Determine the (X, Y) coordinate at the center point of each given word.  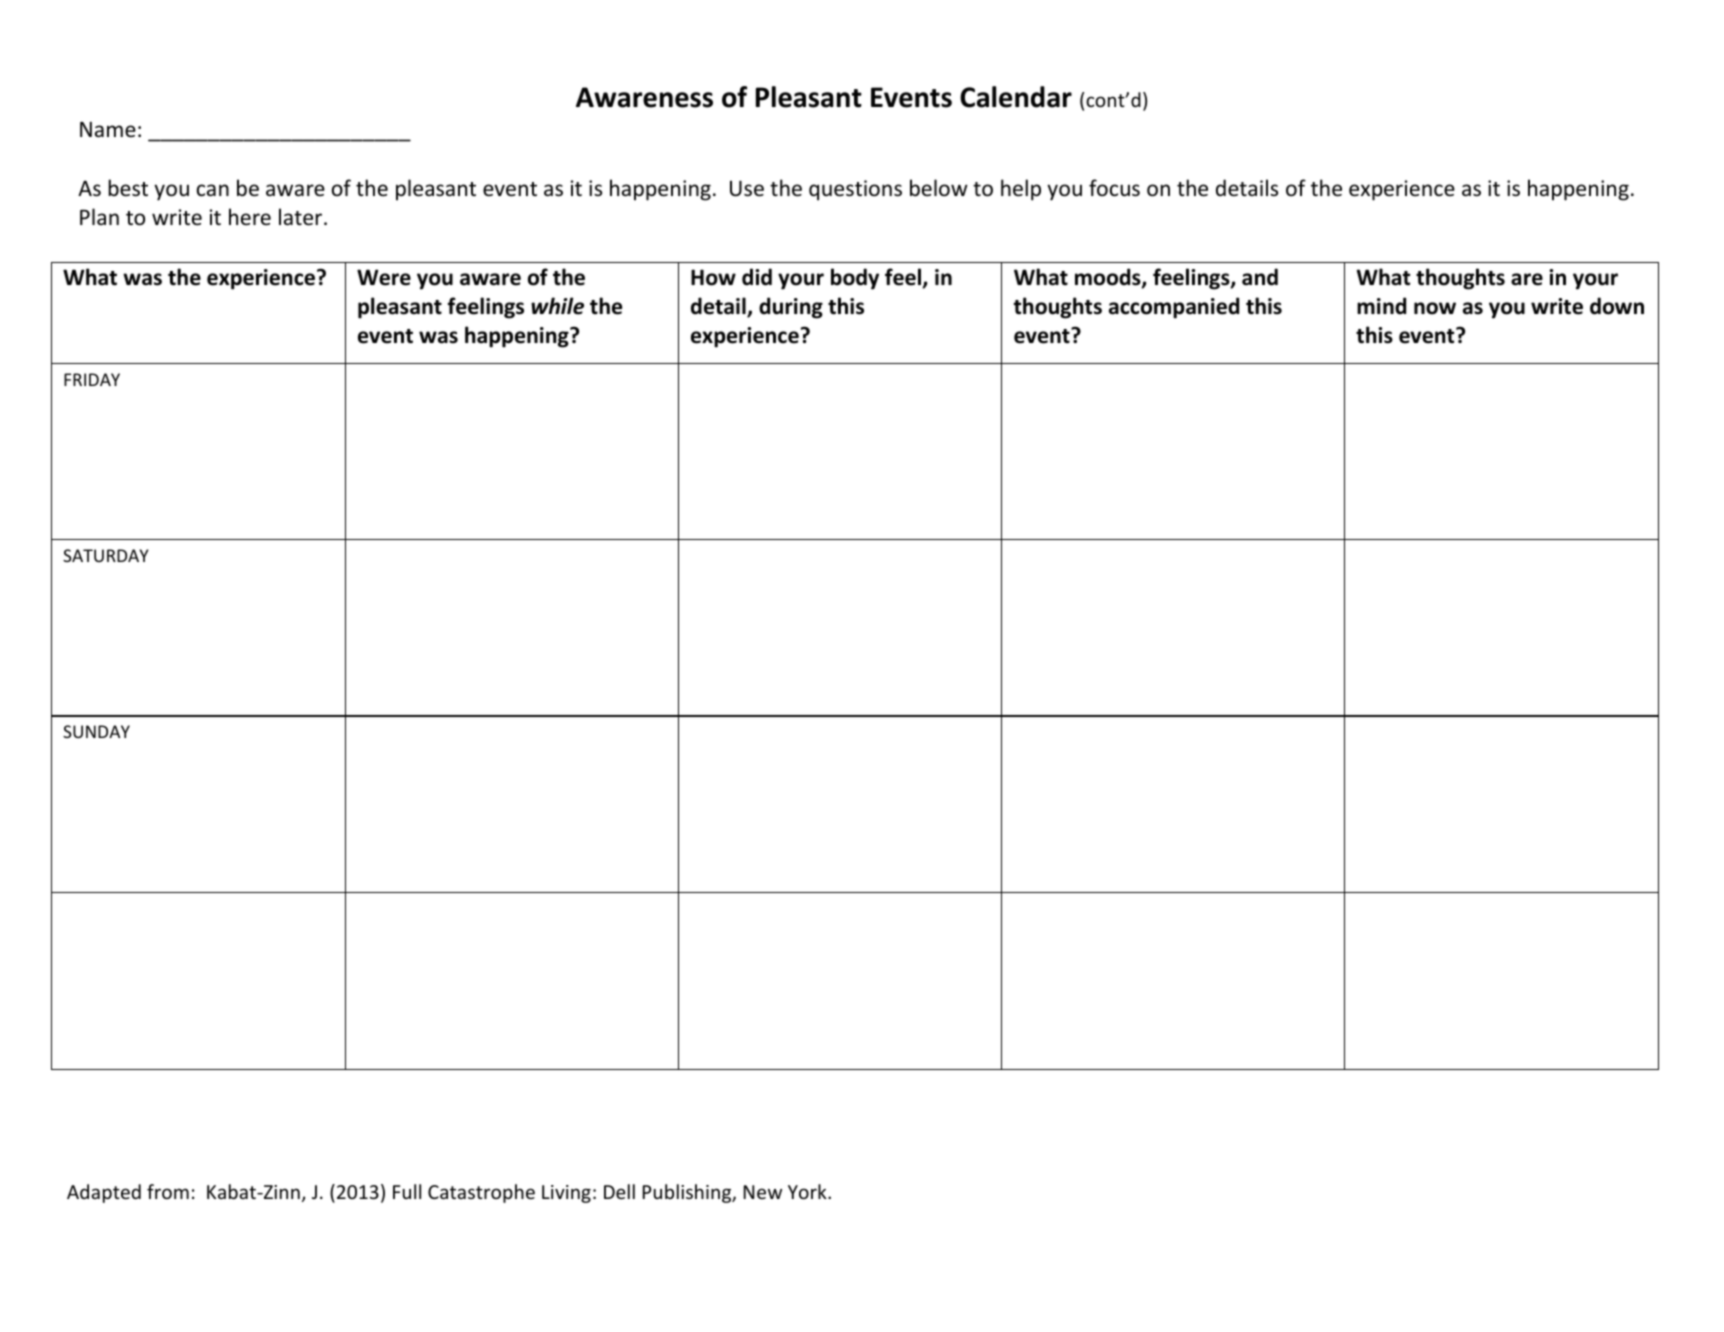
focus (1114, 188)
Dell (619, 1191)
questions (855, 190)
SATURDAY (106, 555)
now (1435, 308)
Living (566, 1194)
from (168, 1191)
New (763, 1192)
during (791, 308)
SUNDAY (96, 731)
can (213, 190)
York (808, 1191)
